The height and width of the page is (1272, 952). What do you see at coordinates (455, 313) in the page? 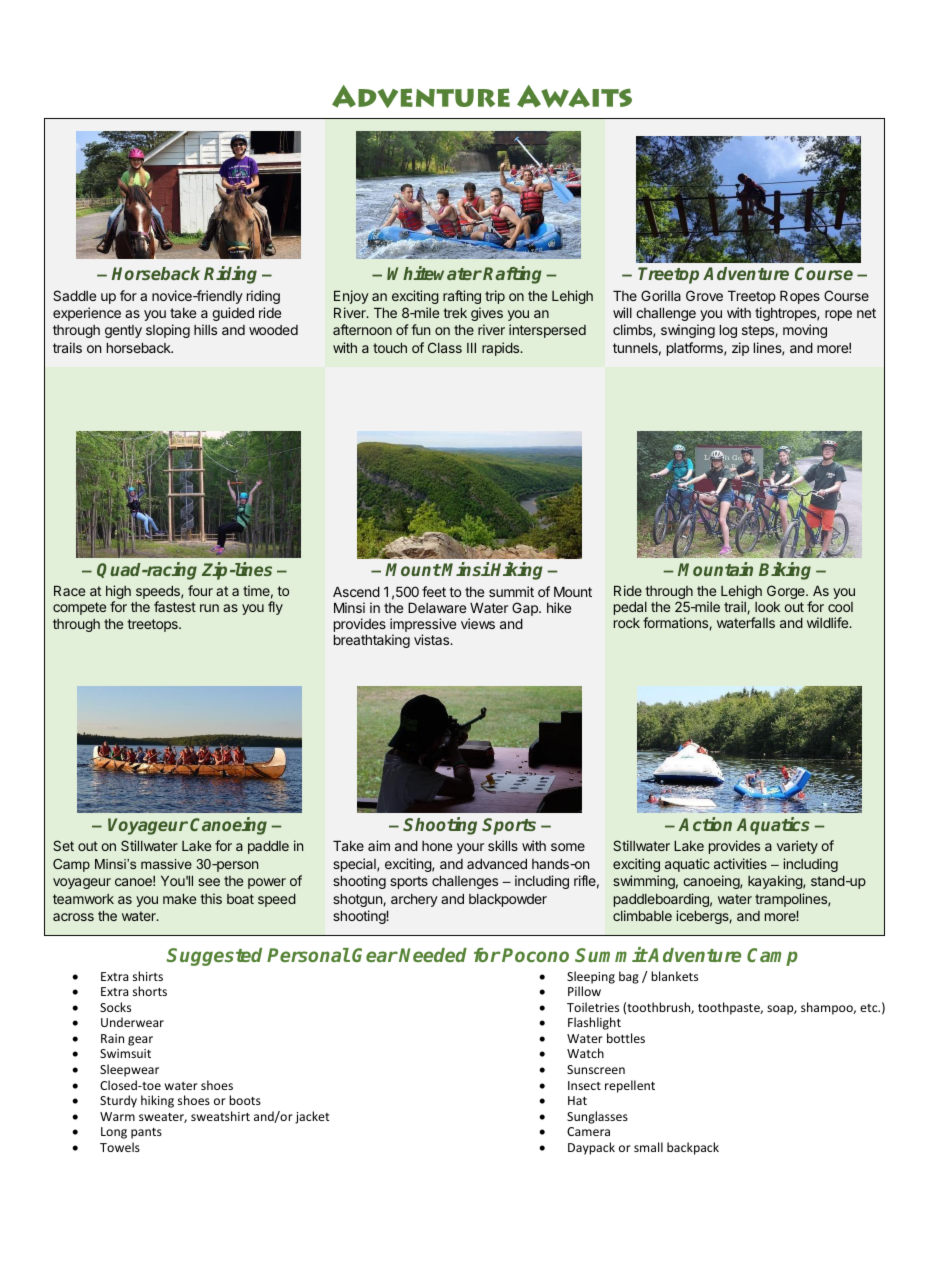
I see `trek` at bounding box center [455, 313].
